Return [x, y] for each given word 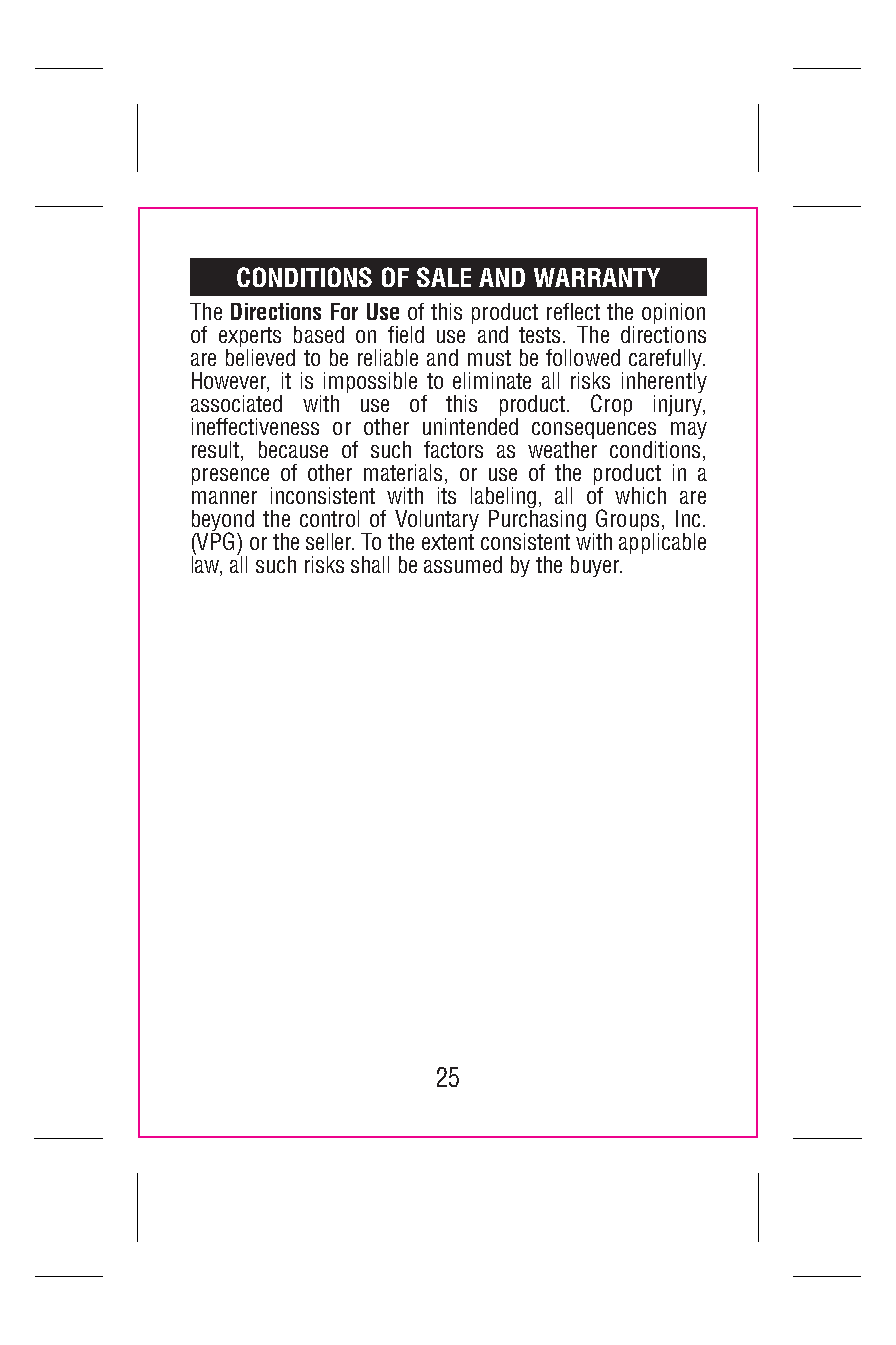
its [447, 495]
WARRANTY [597, 277]
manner [224, 497]
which [640, 495]
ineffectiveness [255, 426]
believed [260, 356]
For [344, 311]
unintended [470, 425]
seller [330, 541]
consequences [594, 432]
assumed [463, 564]
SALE [444, 277]
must [489, 358]
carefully [667, 361]
